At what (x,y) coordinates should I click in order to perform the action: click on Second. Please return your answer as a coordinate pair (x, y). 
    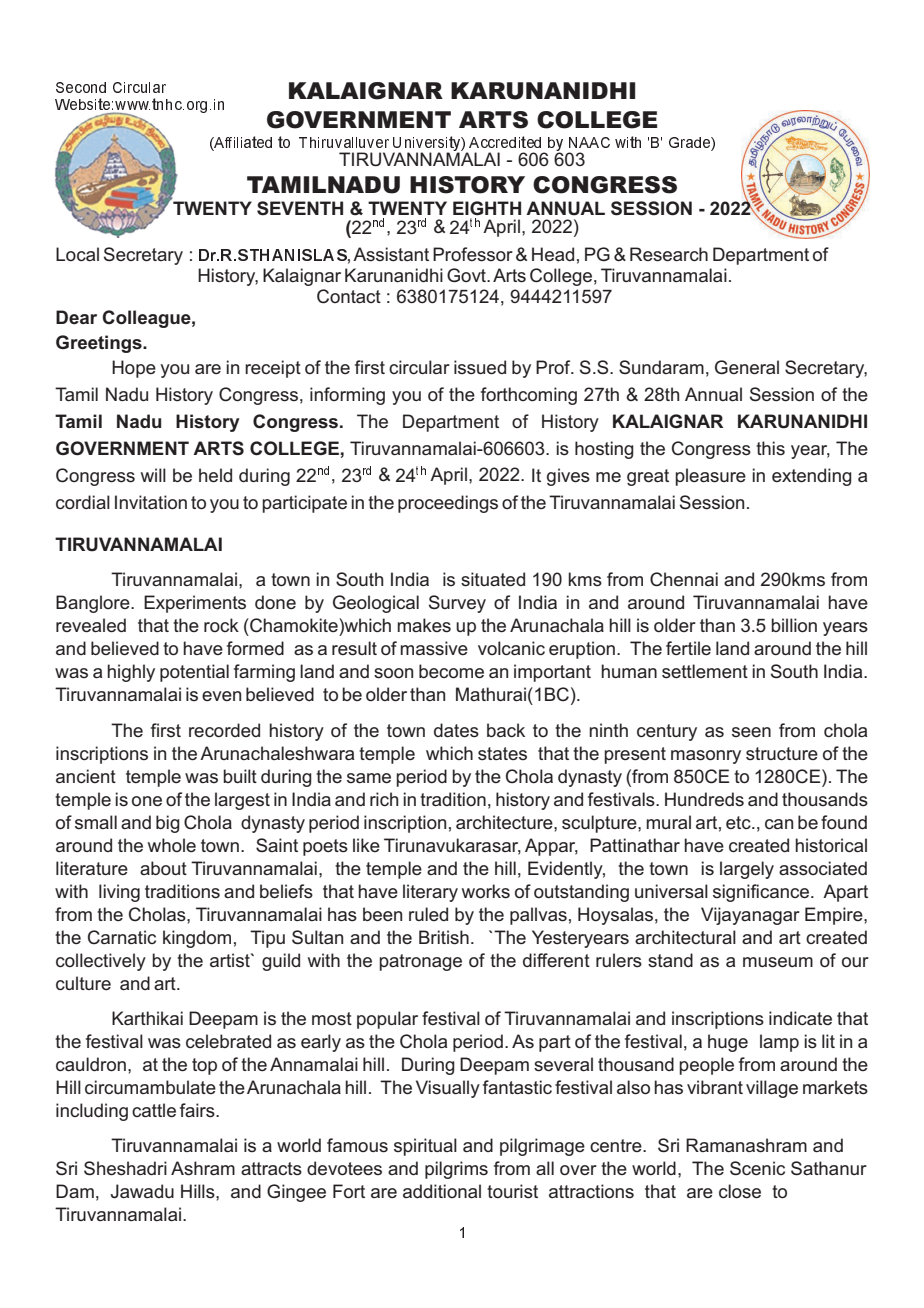
    Looking at the image, I should click on (81, 87).
